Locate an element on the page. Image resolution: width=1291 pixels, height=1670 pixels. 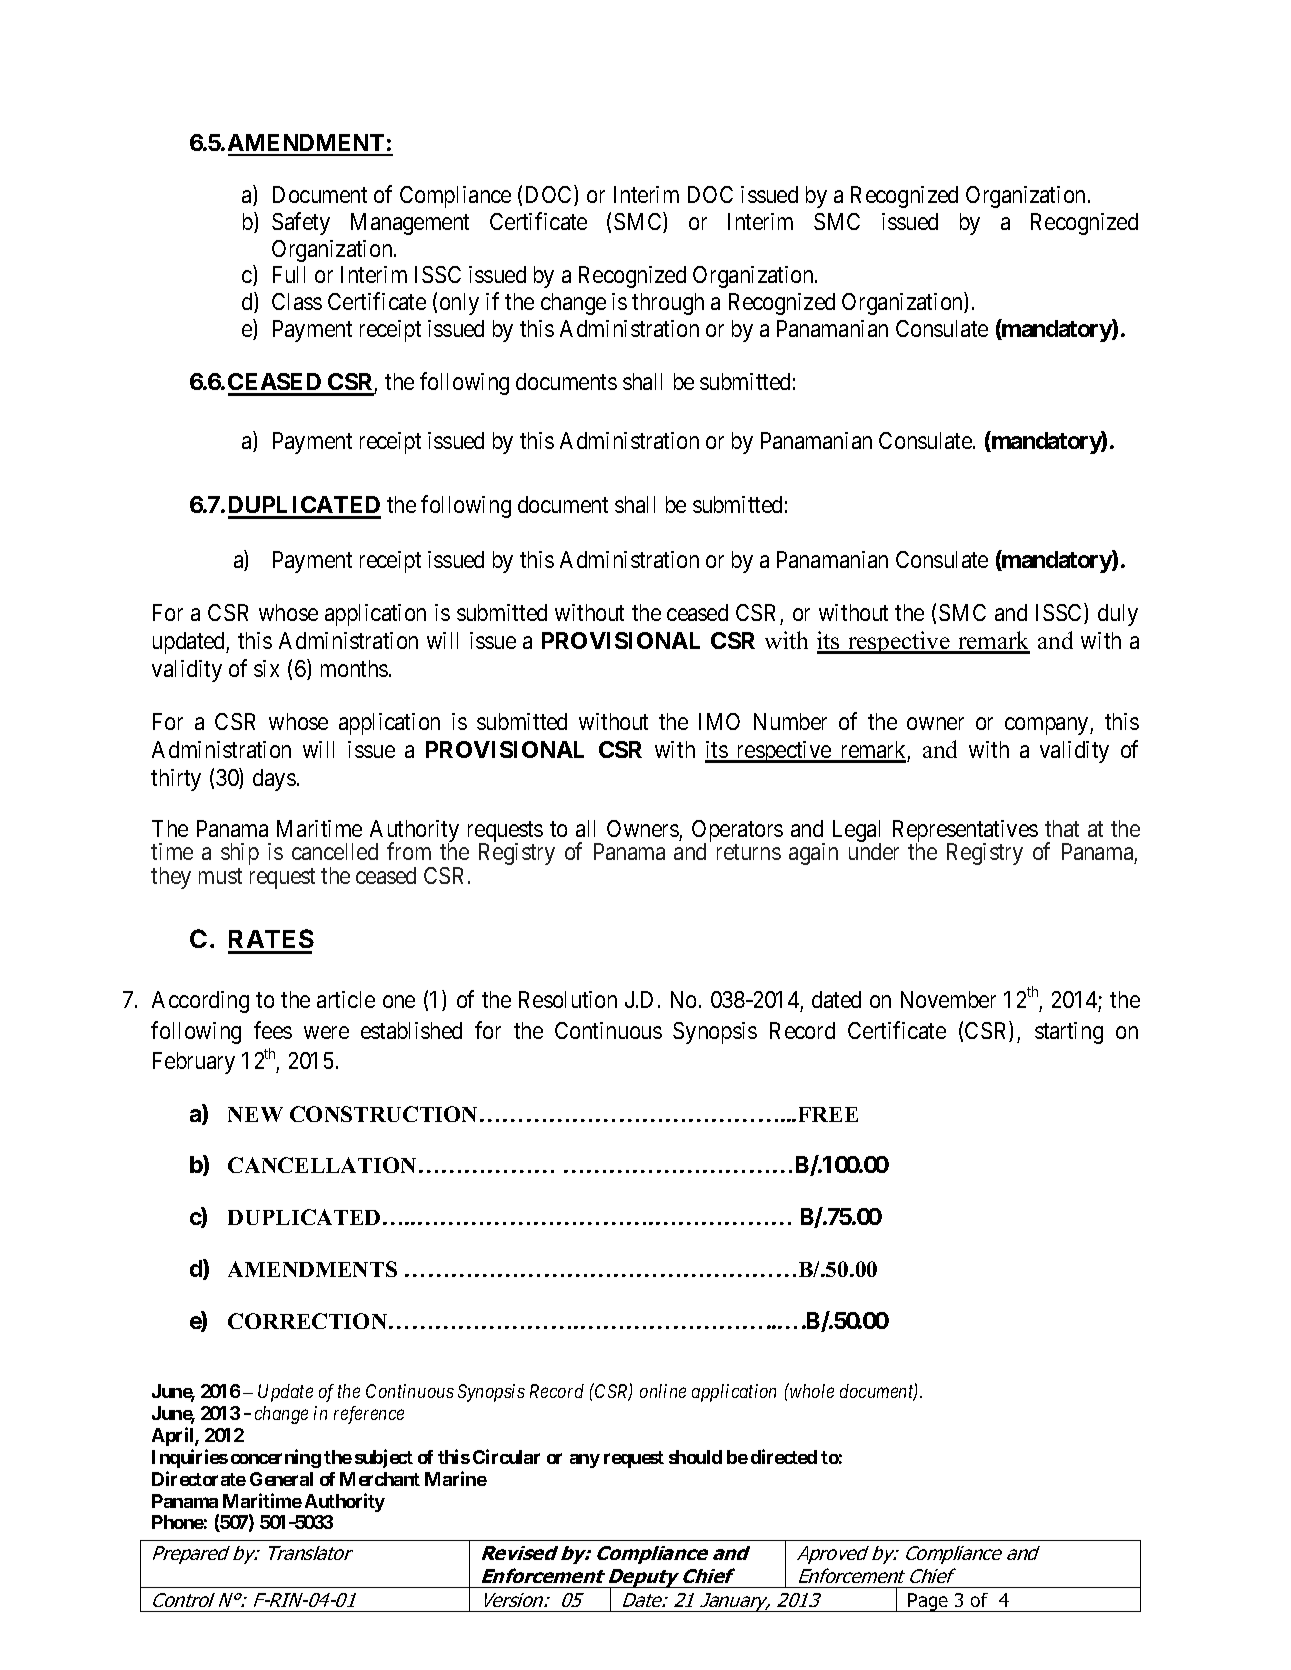
Full is located at coordinates (289, 274).
